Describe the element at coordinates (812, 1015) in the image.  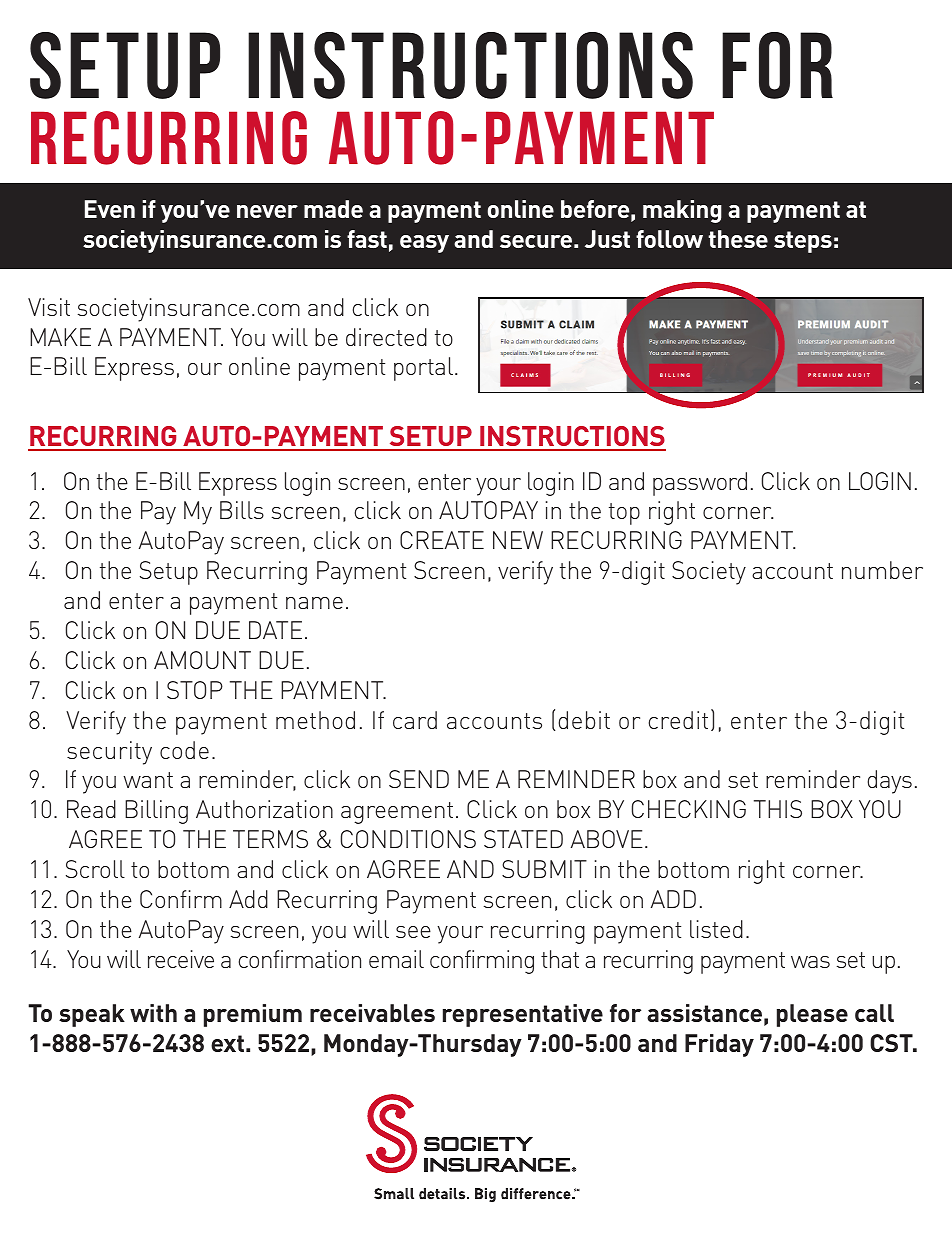
I see `please` at that location.
